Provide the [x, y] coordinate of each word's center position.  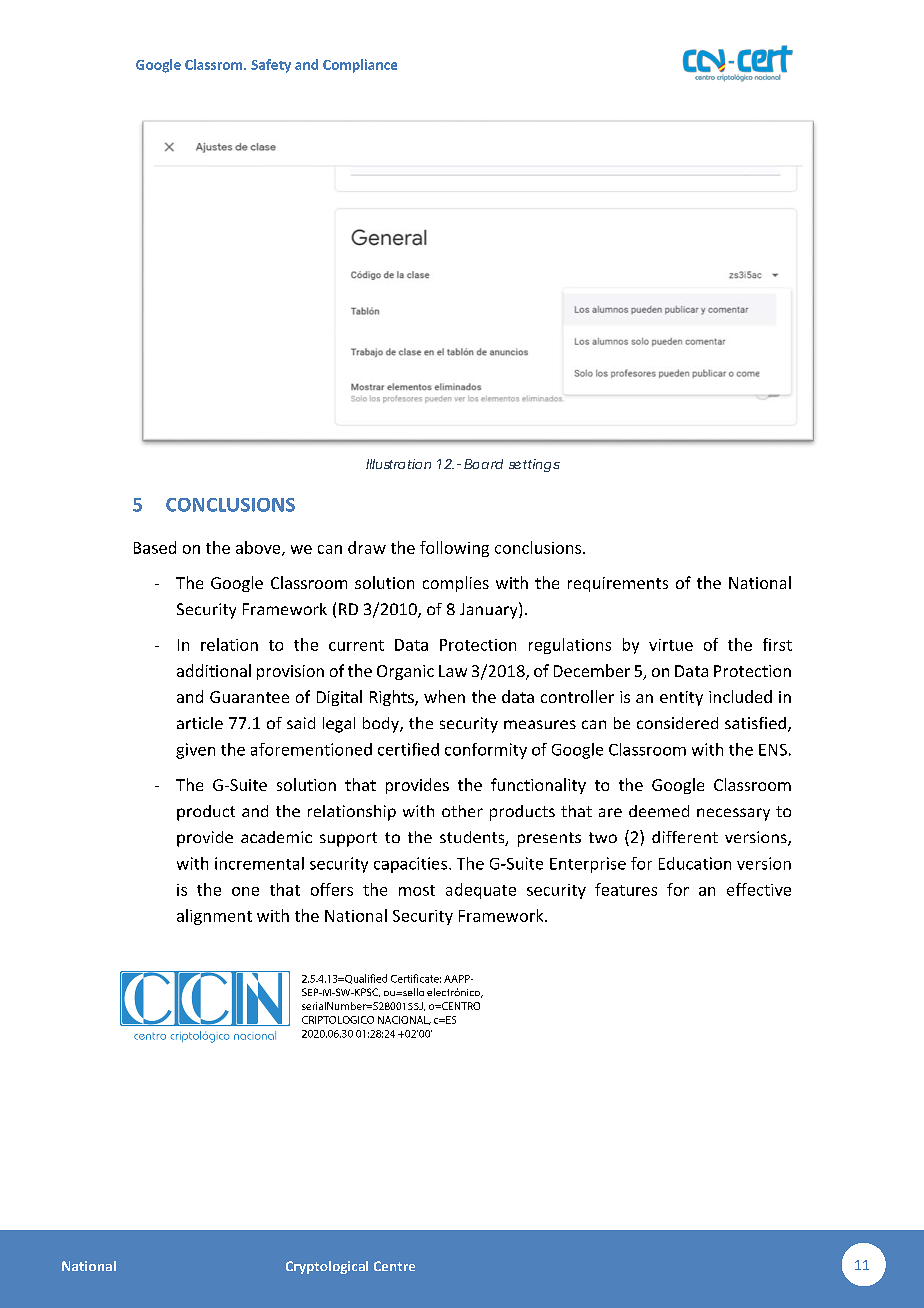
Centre [394, 1266]
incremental [259, 863]
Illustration [398, 464]
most [417, 890]
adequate [481, 891]
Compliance [360, 66]
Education [695, 863]
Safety [271, 66]
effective [759, 889]
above [259, 548]
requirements [618, 584]
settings [534, 465]
